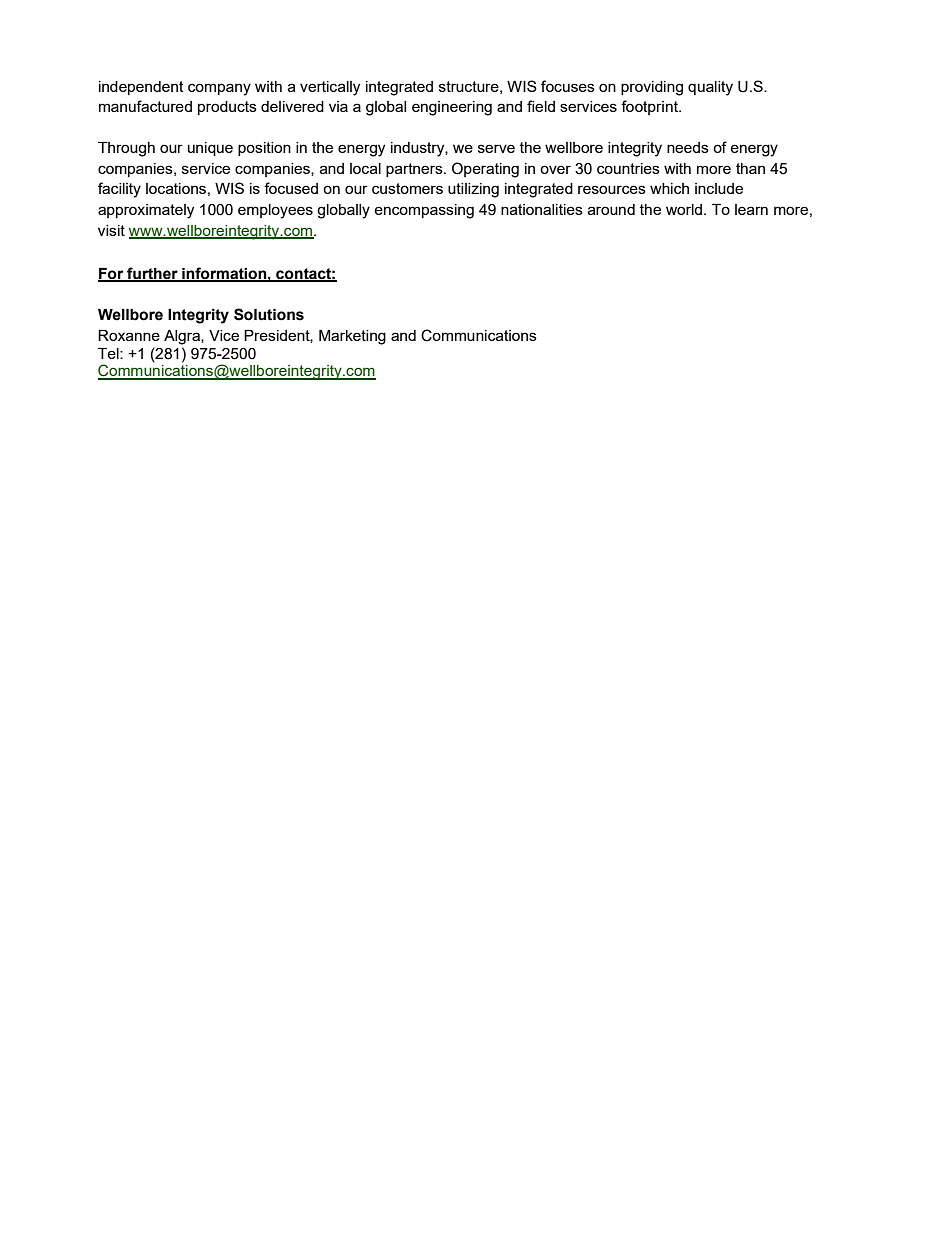  I want to click on company, so click(219, 89).
